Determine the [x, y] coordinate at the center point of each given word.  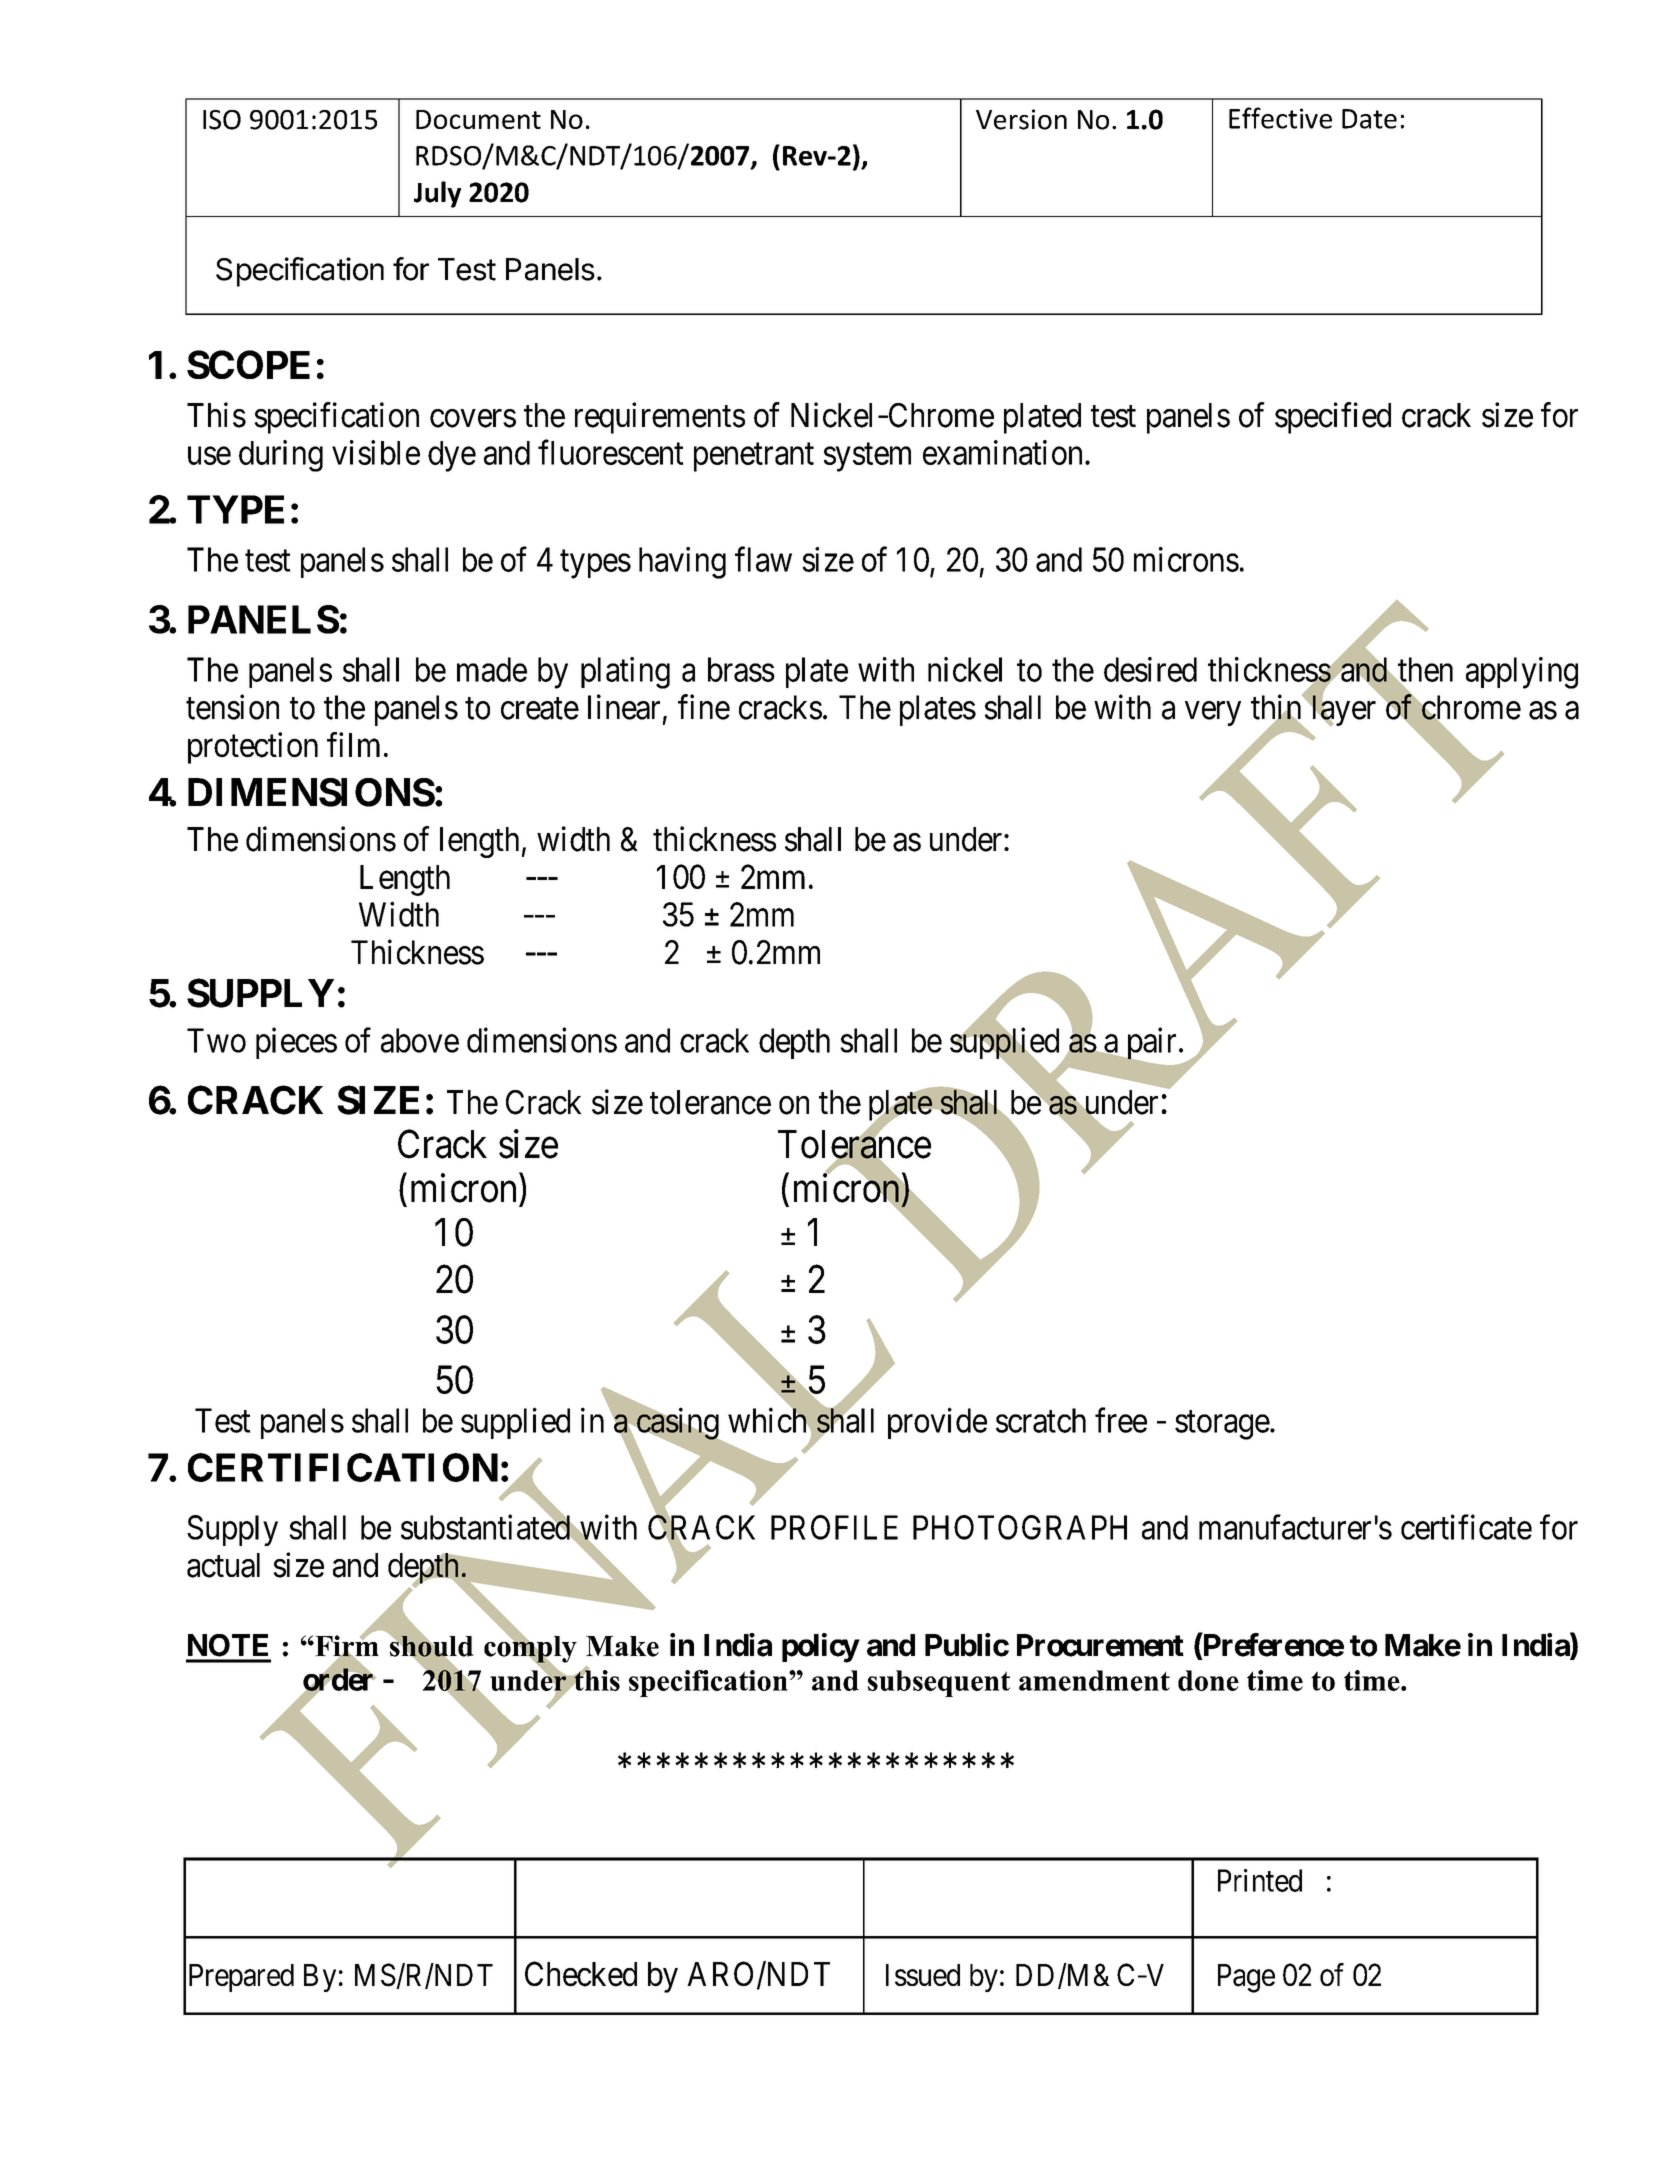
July [437, 194]
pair [1150, 1044]
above [420, 1040]
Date [1369, 119]
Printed [1260, 1880]
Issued [923, 1975]
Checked [581, 1974]
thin [1277, 708]
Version [1021, 119]
